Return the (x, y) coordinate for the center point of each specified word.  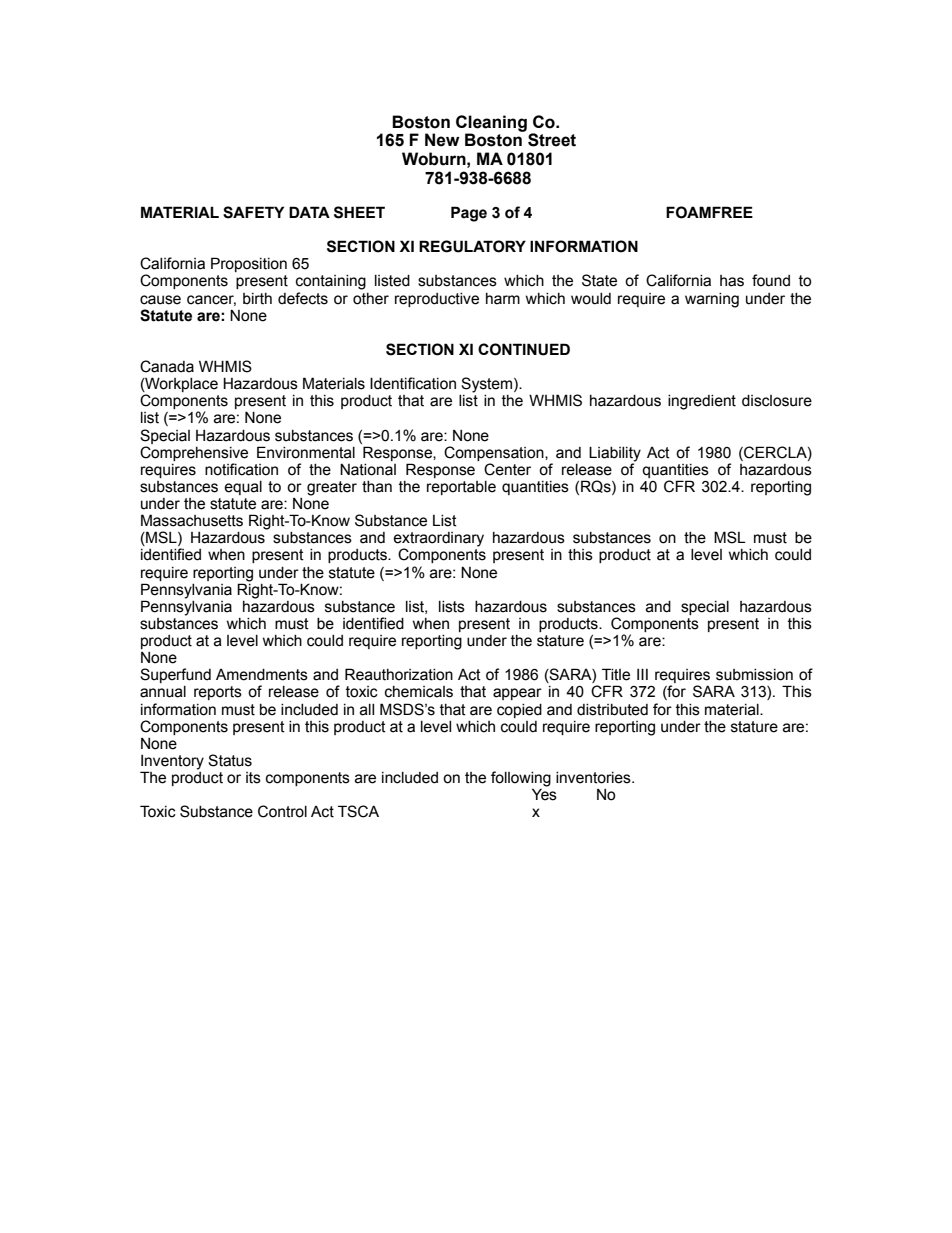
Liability (615, 454)
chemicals (419, 692)
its (253, 778)
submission (754, 675)
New (442, 140)
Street (552, 140)
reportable (461, 488)
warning (712, 300)
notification (241, 469)
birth (257, 299)
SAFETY (253, 212)
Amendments (262, 675)
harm (503, 299)
